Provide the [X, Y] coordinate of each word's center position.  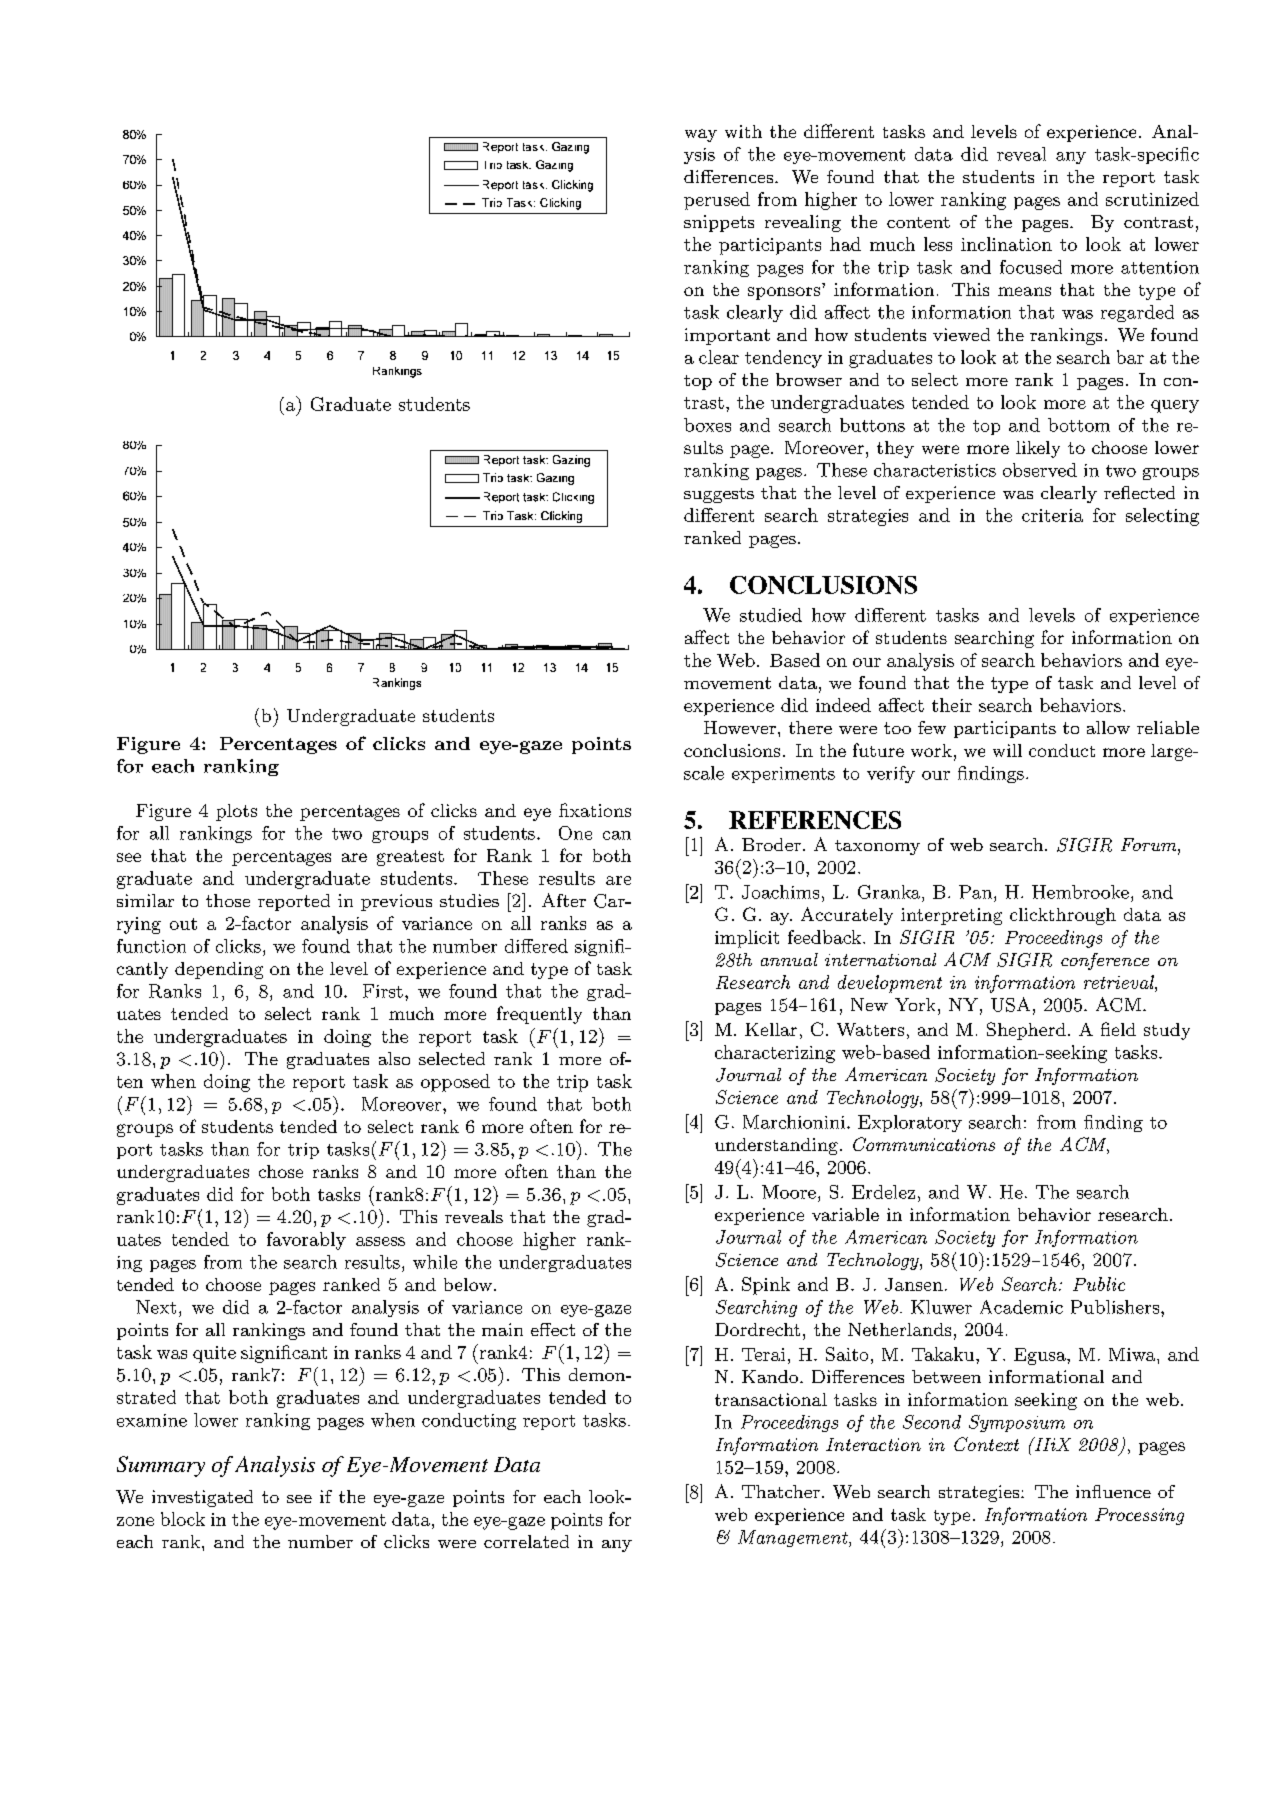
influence [1113, 1491]
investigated [202, 1498]
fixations [595, 810]
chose [281, 1171]
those [228, 900]
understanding [776, 1146]
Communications [924, 1144]
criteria [1052, 515]
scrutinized [1152, 199]
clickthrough [1063, 916]
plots [236, 812]
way [701, 135]
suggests [719, 495]
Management [794, 1538]
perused [717, 201]
